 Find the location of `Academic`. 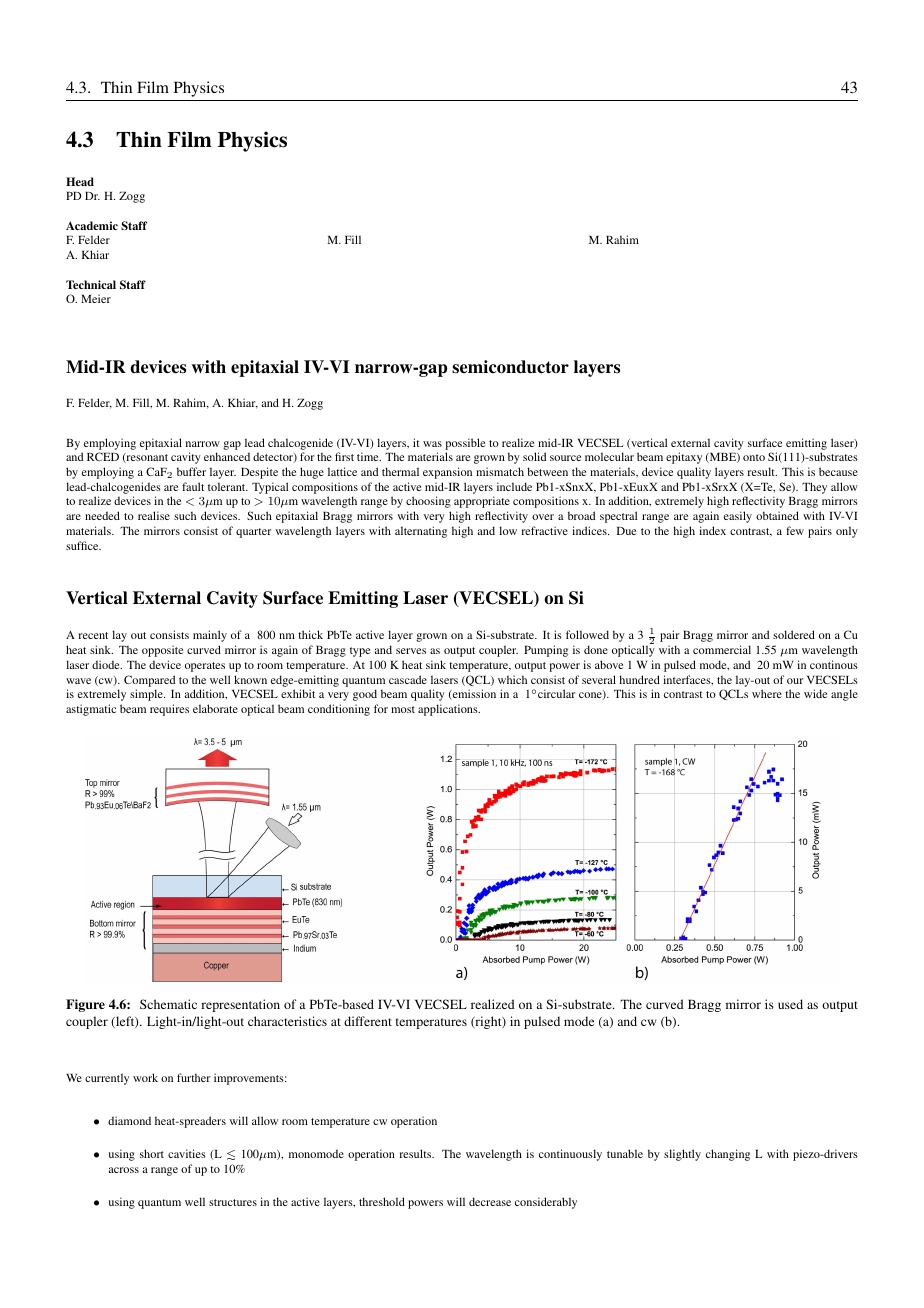

Academic is located at coordinates (92, 225).
